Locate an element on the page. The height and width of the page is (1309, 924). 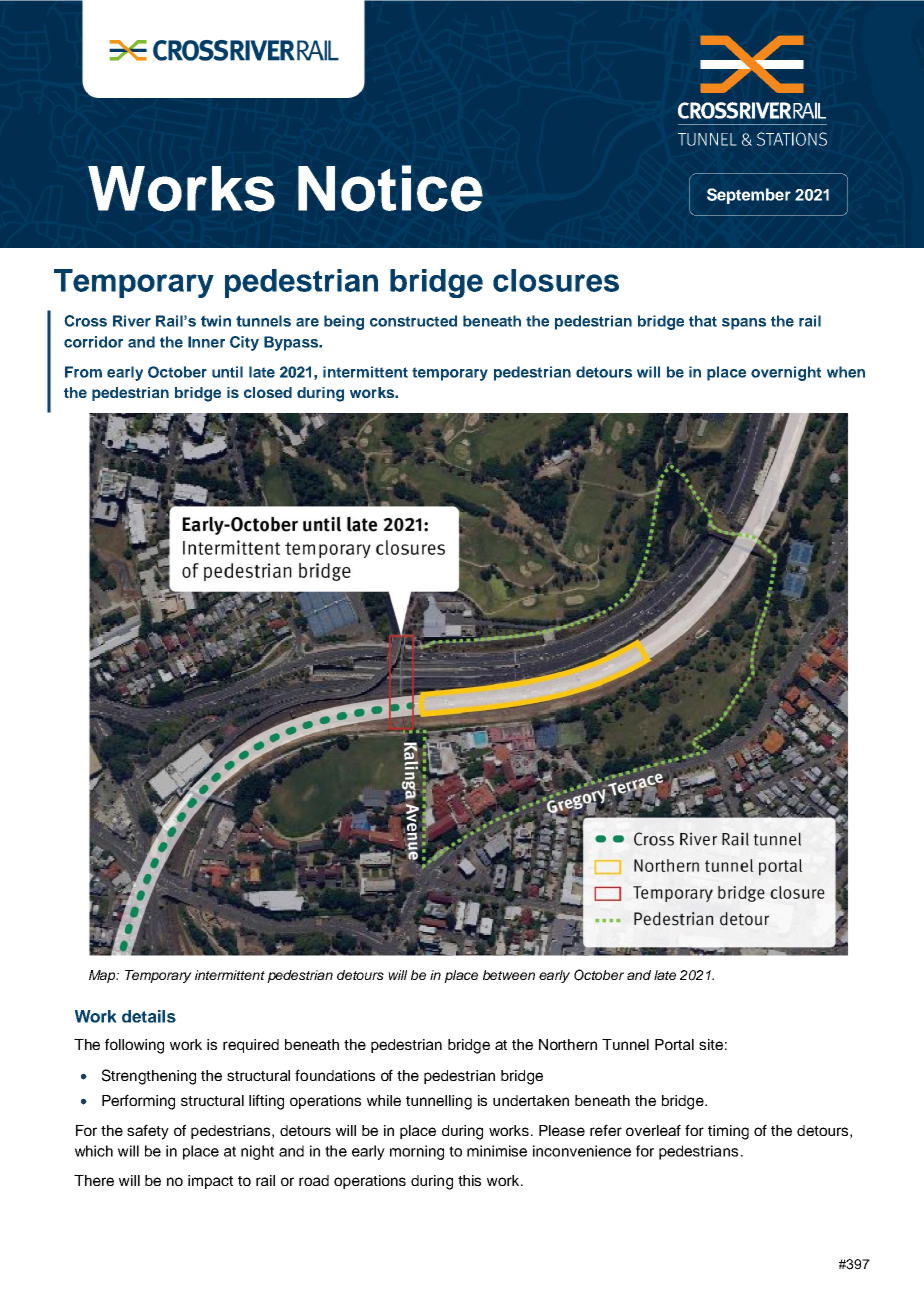
twin is located at coordinates (216, 321).
